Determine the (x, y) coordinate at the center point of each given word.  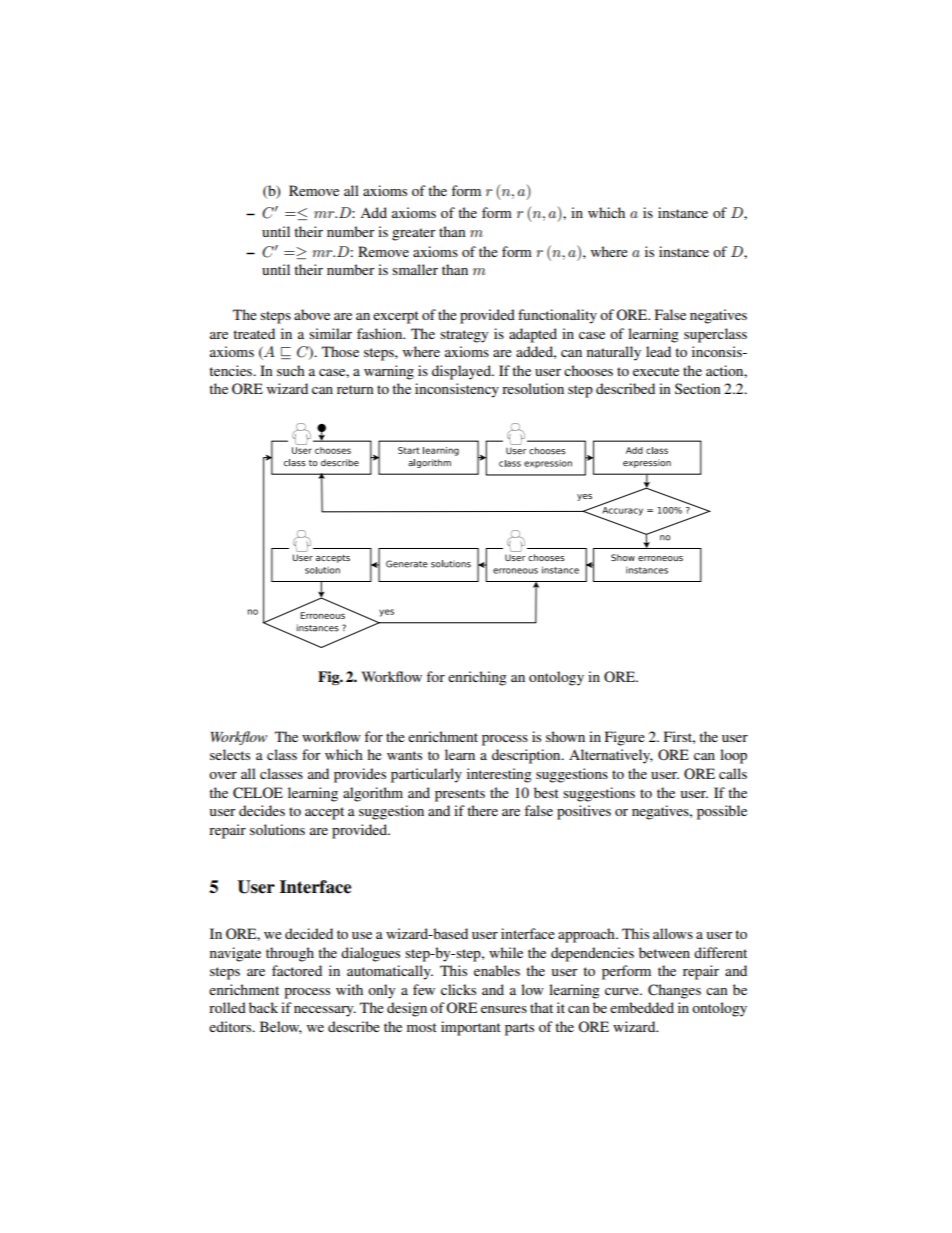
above (312, 314)
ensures (504, 1009)
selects (230, 754)
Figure (625, 738)
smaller (415, 269)
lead (658, 351)
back (263, 1007)
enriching (477, 678)
